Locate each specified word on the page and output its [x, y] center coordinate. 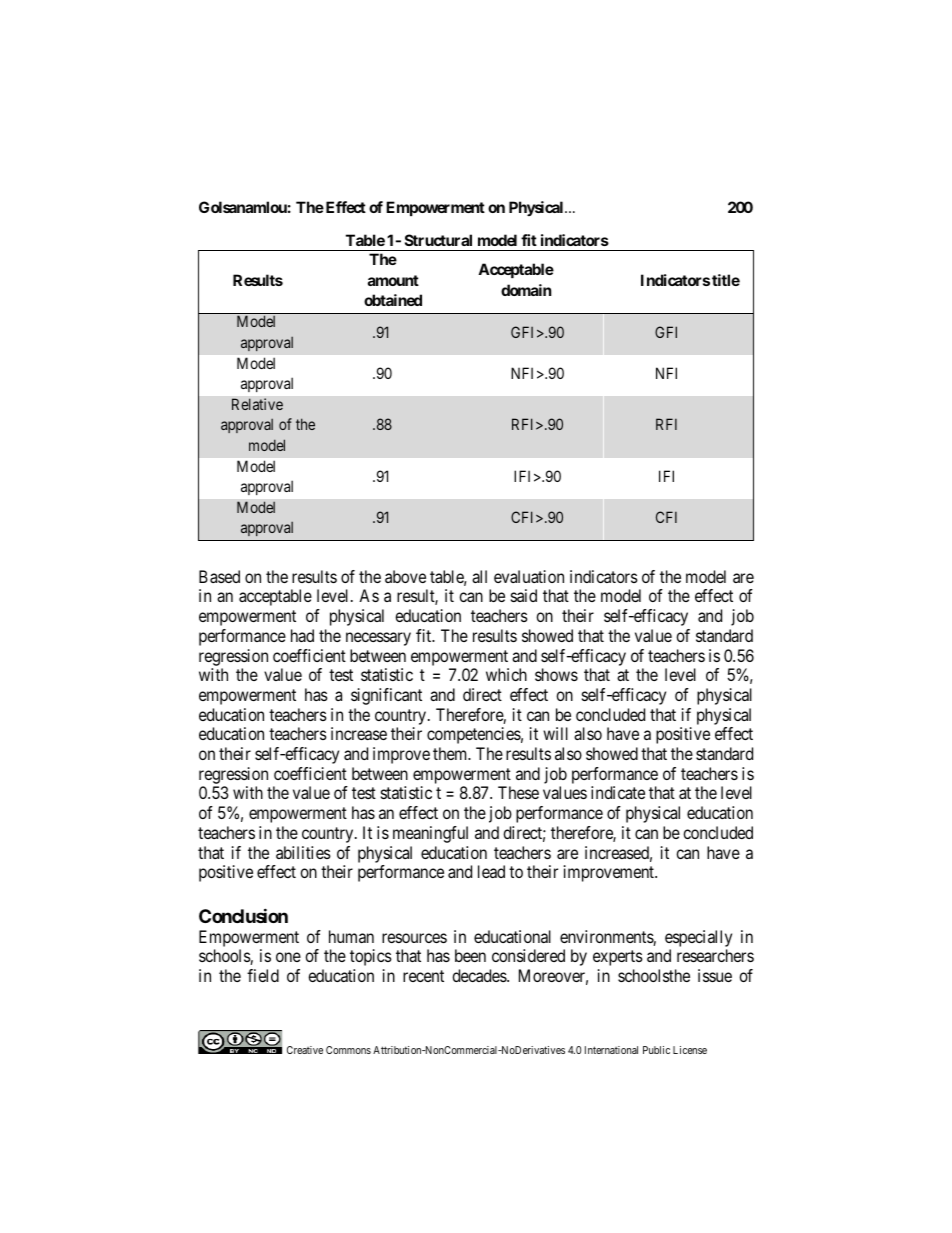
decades [480, 975]
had [302, 635]
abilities [303, 852]
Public [656, 1050]
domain [526, 290]
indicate [618, 792]
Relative [257, 404]
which [506, 674]
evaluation [529, 576]
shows [556, 674]
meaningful [430, 834]
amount [393, 280]
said [524, 595]
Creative [305, 1050]
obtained [393, 300]
